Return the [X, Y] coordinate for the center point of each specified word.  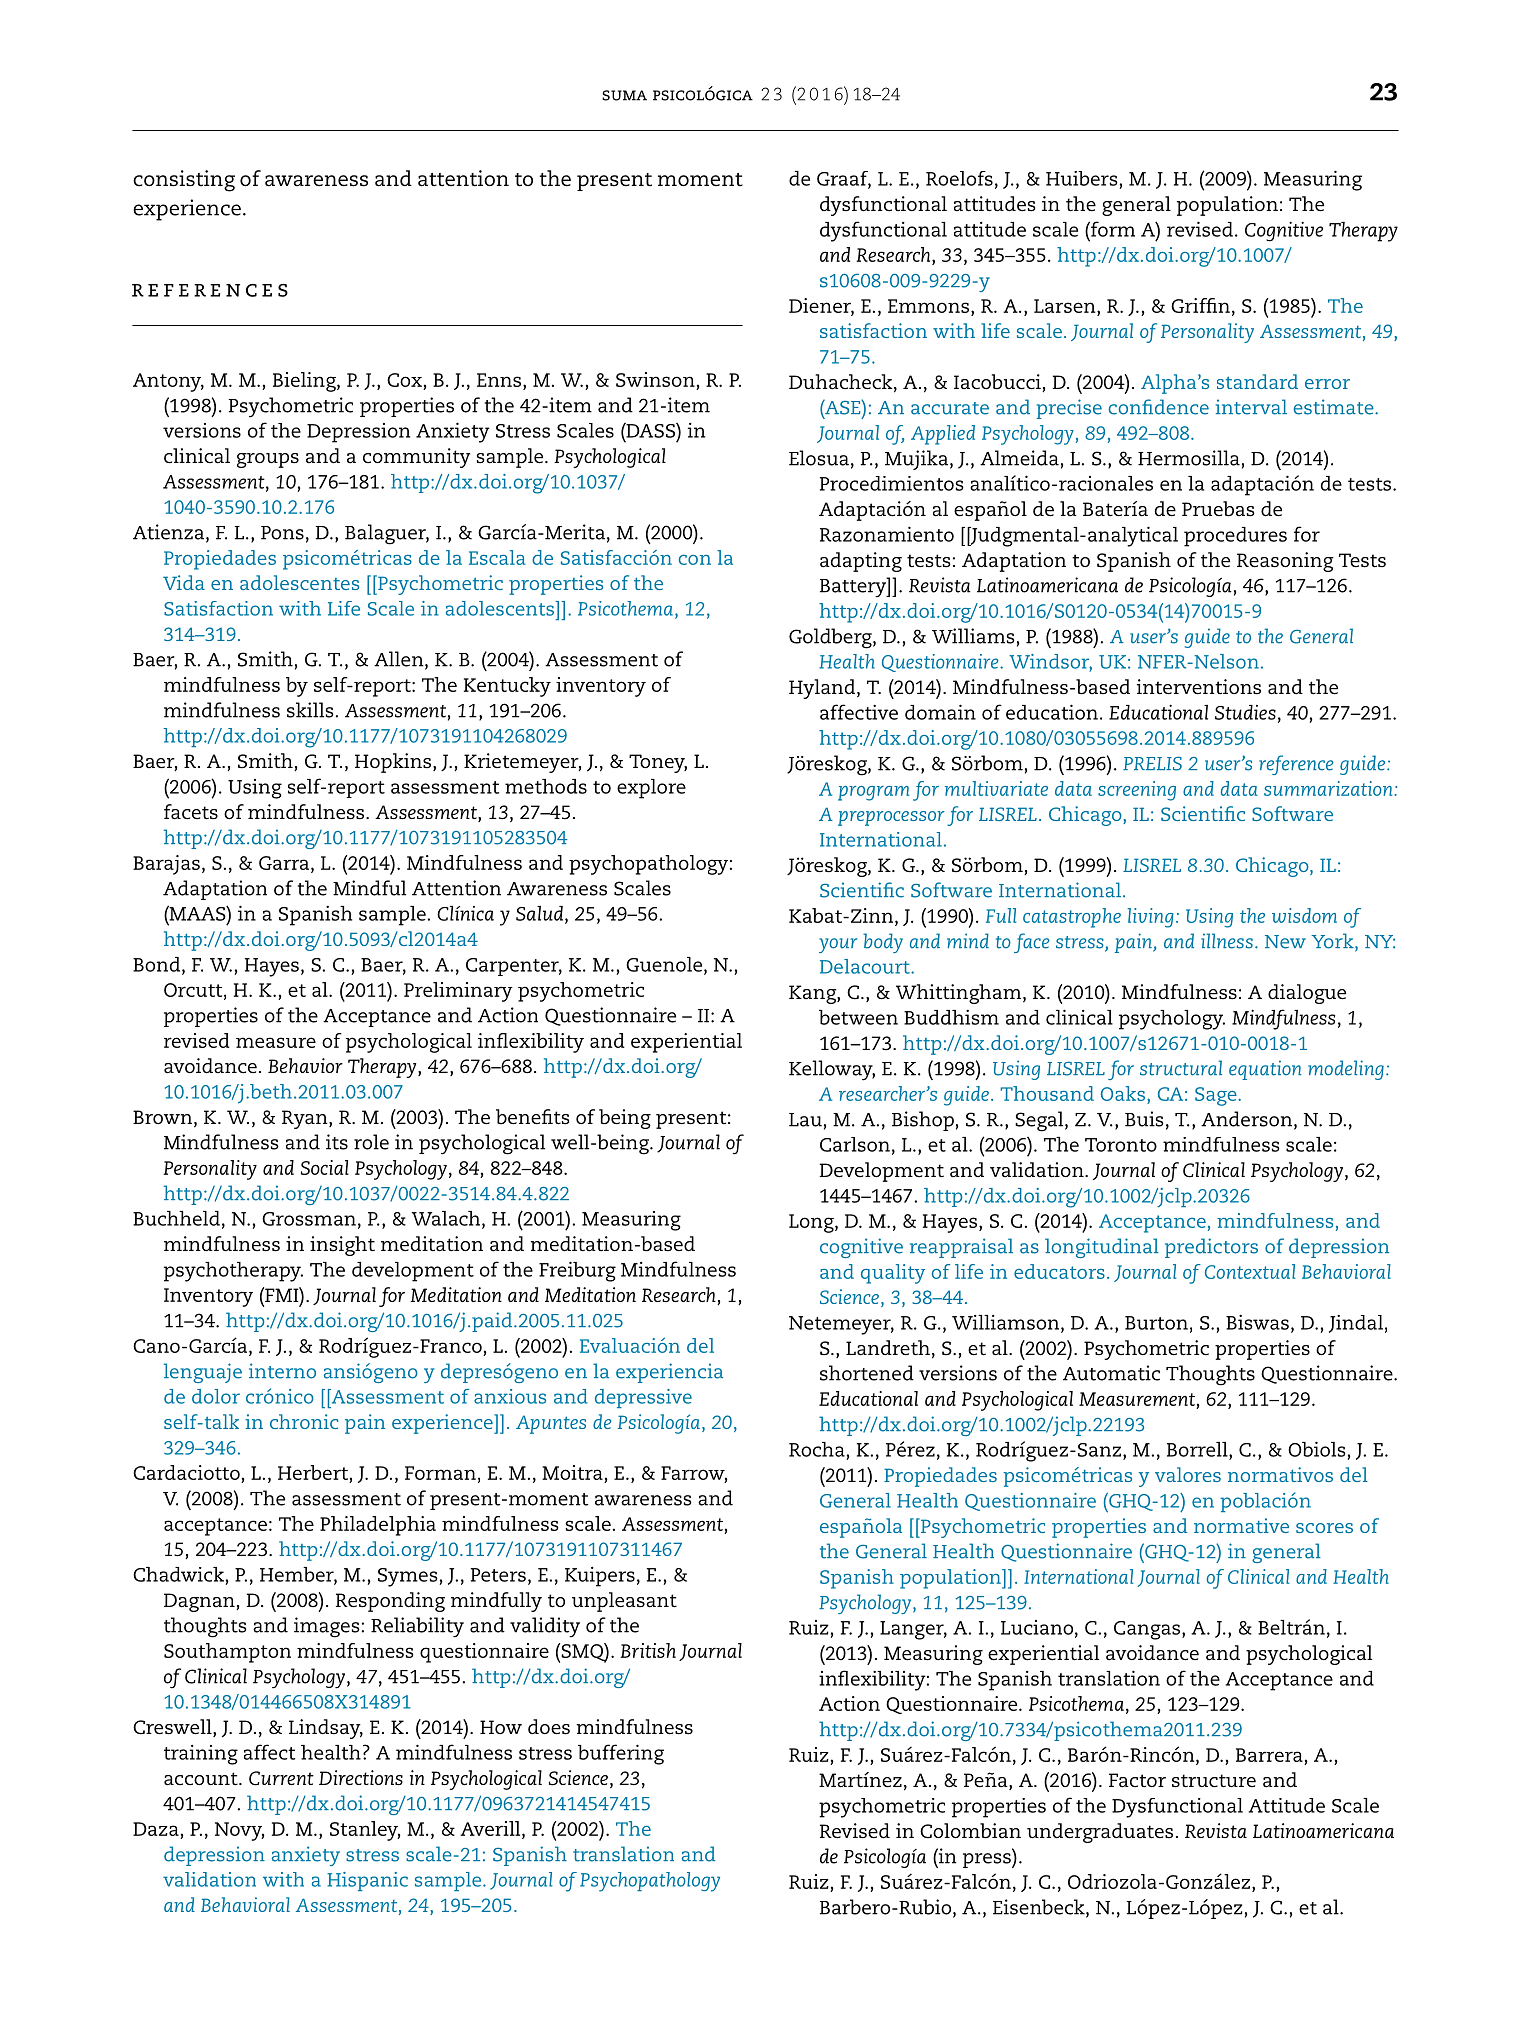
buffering [621, 1754]
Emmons [928, 306]
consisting [184, 181]
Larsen [1066, 306]
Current [281, 1778]
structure [1214, 1781]
